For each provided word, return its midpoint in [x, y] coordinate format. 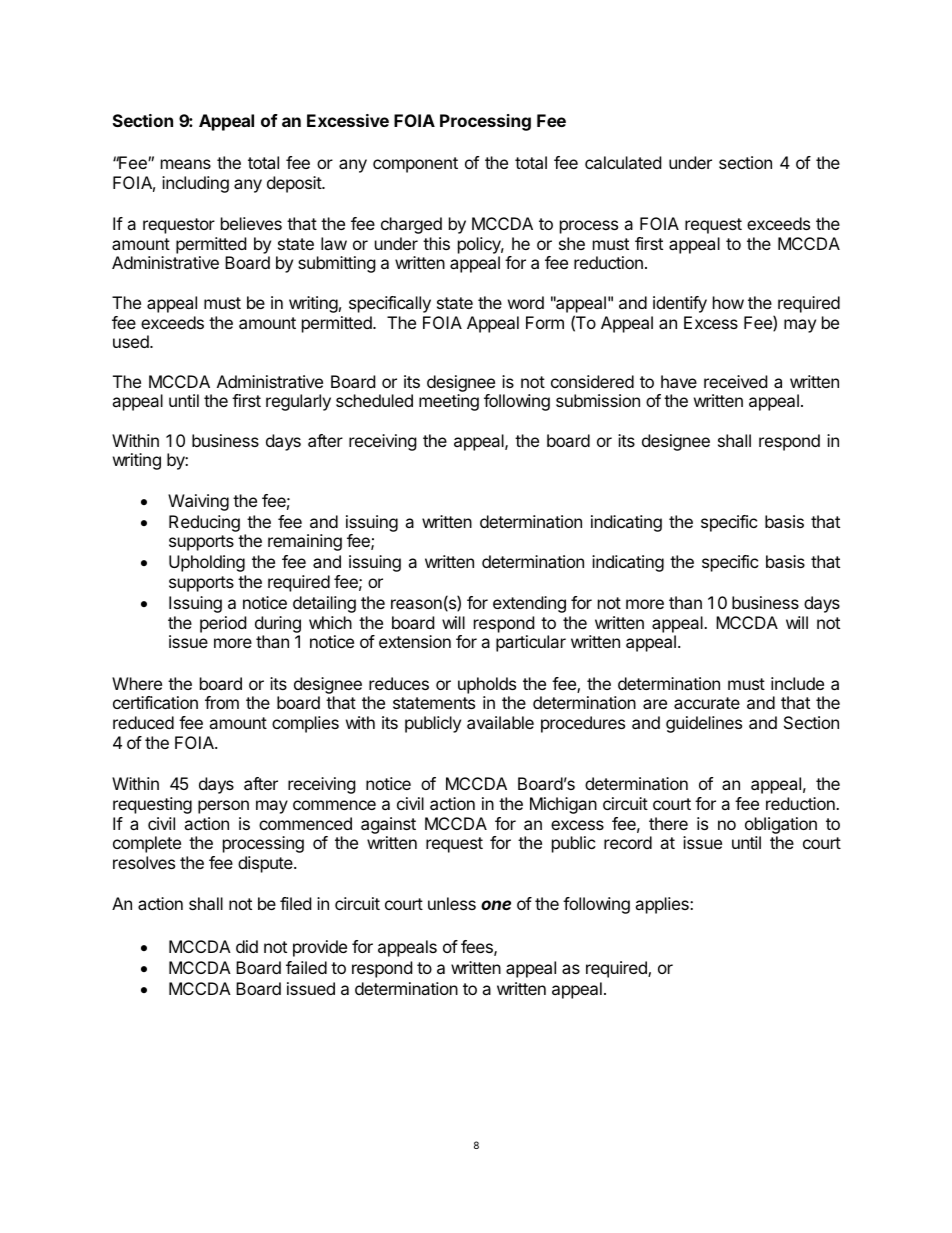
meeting [449, 402]
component [415, 165]
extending [529, 604]
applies [663, 905]
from [222, 702]
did [247, 946]
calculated [623, 162]
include [797, 683]
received [735, 381]
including [195, 184]
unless [452, 903]
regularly [298, 402]
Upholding [207, 563]
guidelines [704, 724]
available [500, 722]
